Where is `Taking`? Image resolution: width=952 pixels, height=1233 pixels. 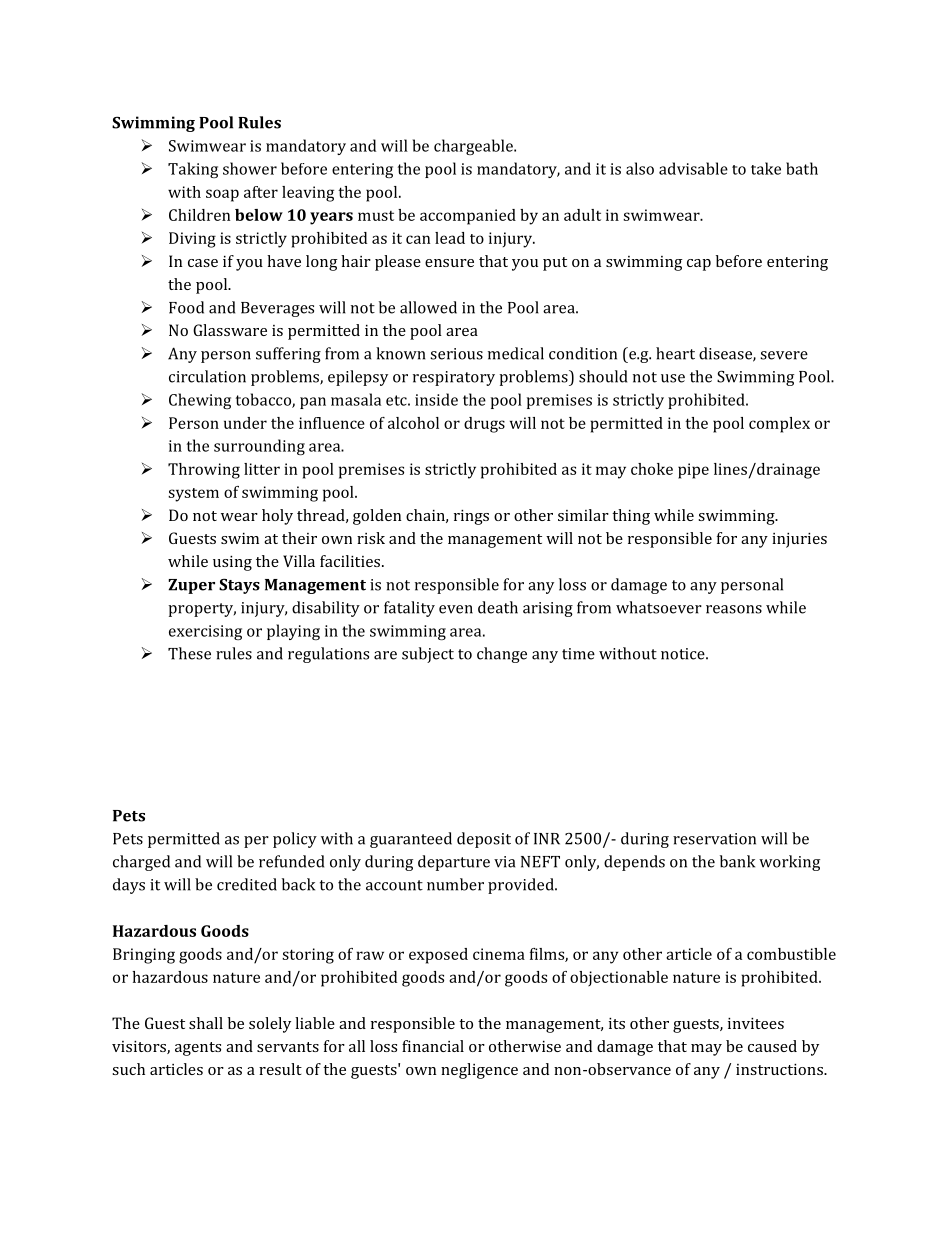 Taking is located at coordinates (193, 170).
